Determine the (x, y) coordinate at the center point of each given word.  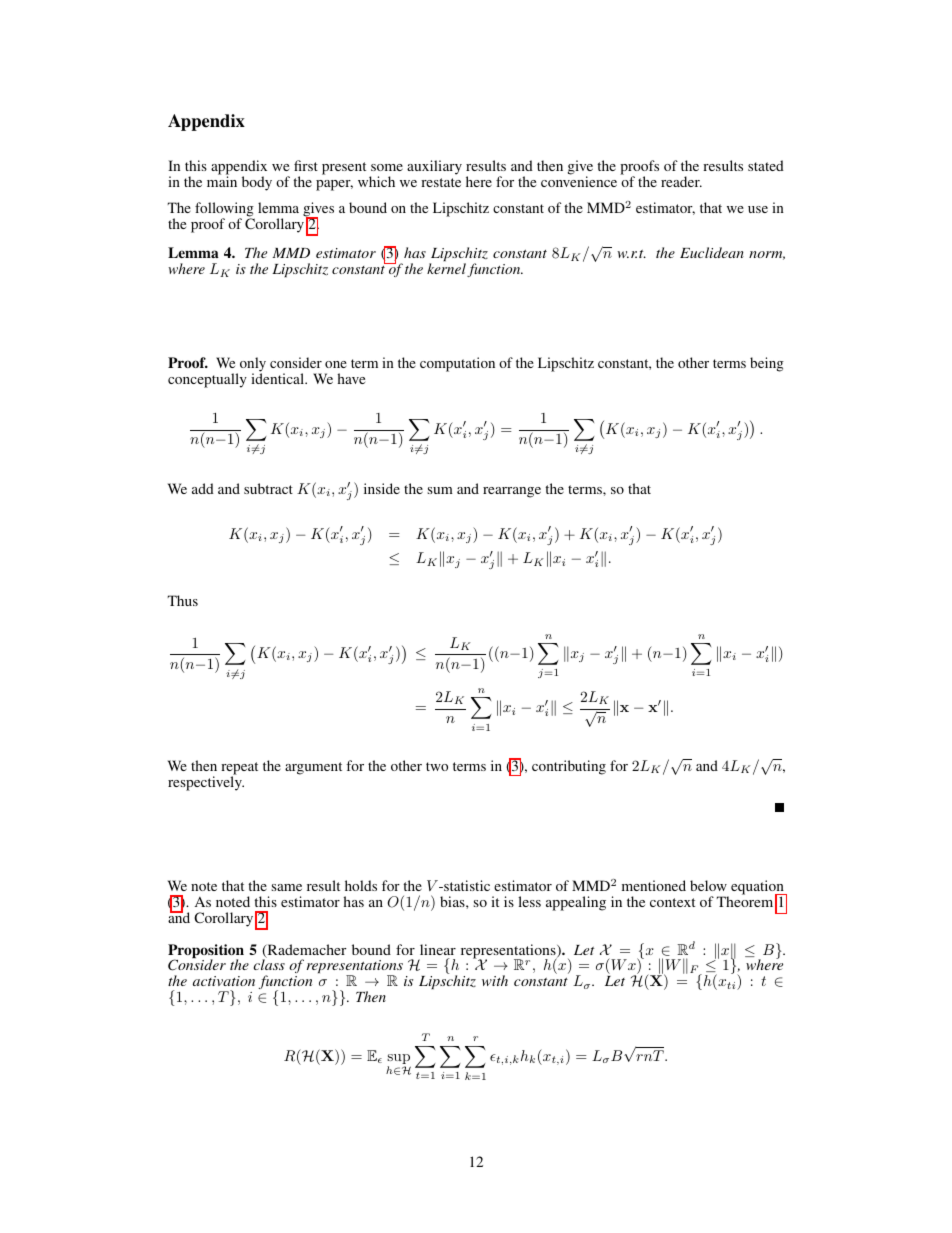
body (257, 183)
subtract (268, 488)
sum (440, 490)
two (437, 766)
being (767, 364)
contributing (569, 767)
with (495, 980)
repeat (239, 769)
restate (441, 182)
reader (681, 181)
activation (224, 981)
